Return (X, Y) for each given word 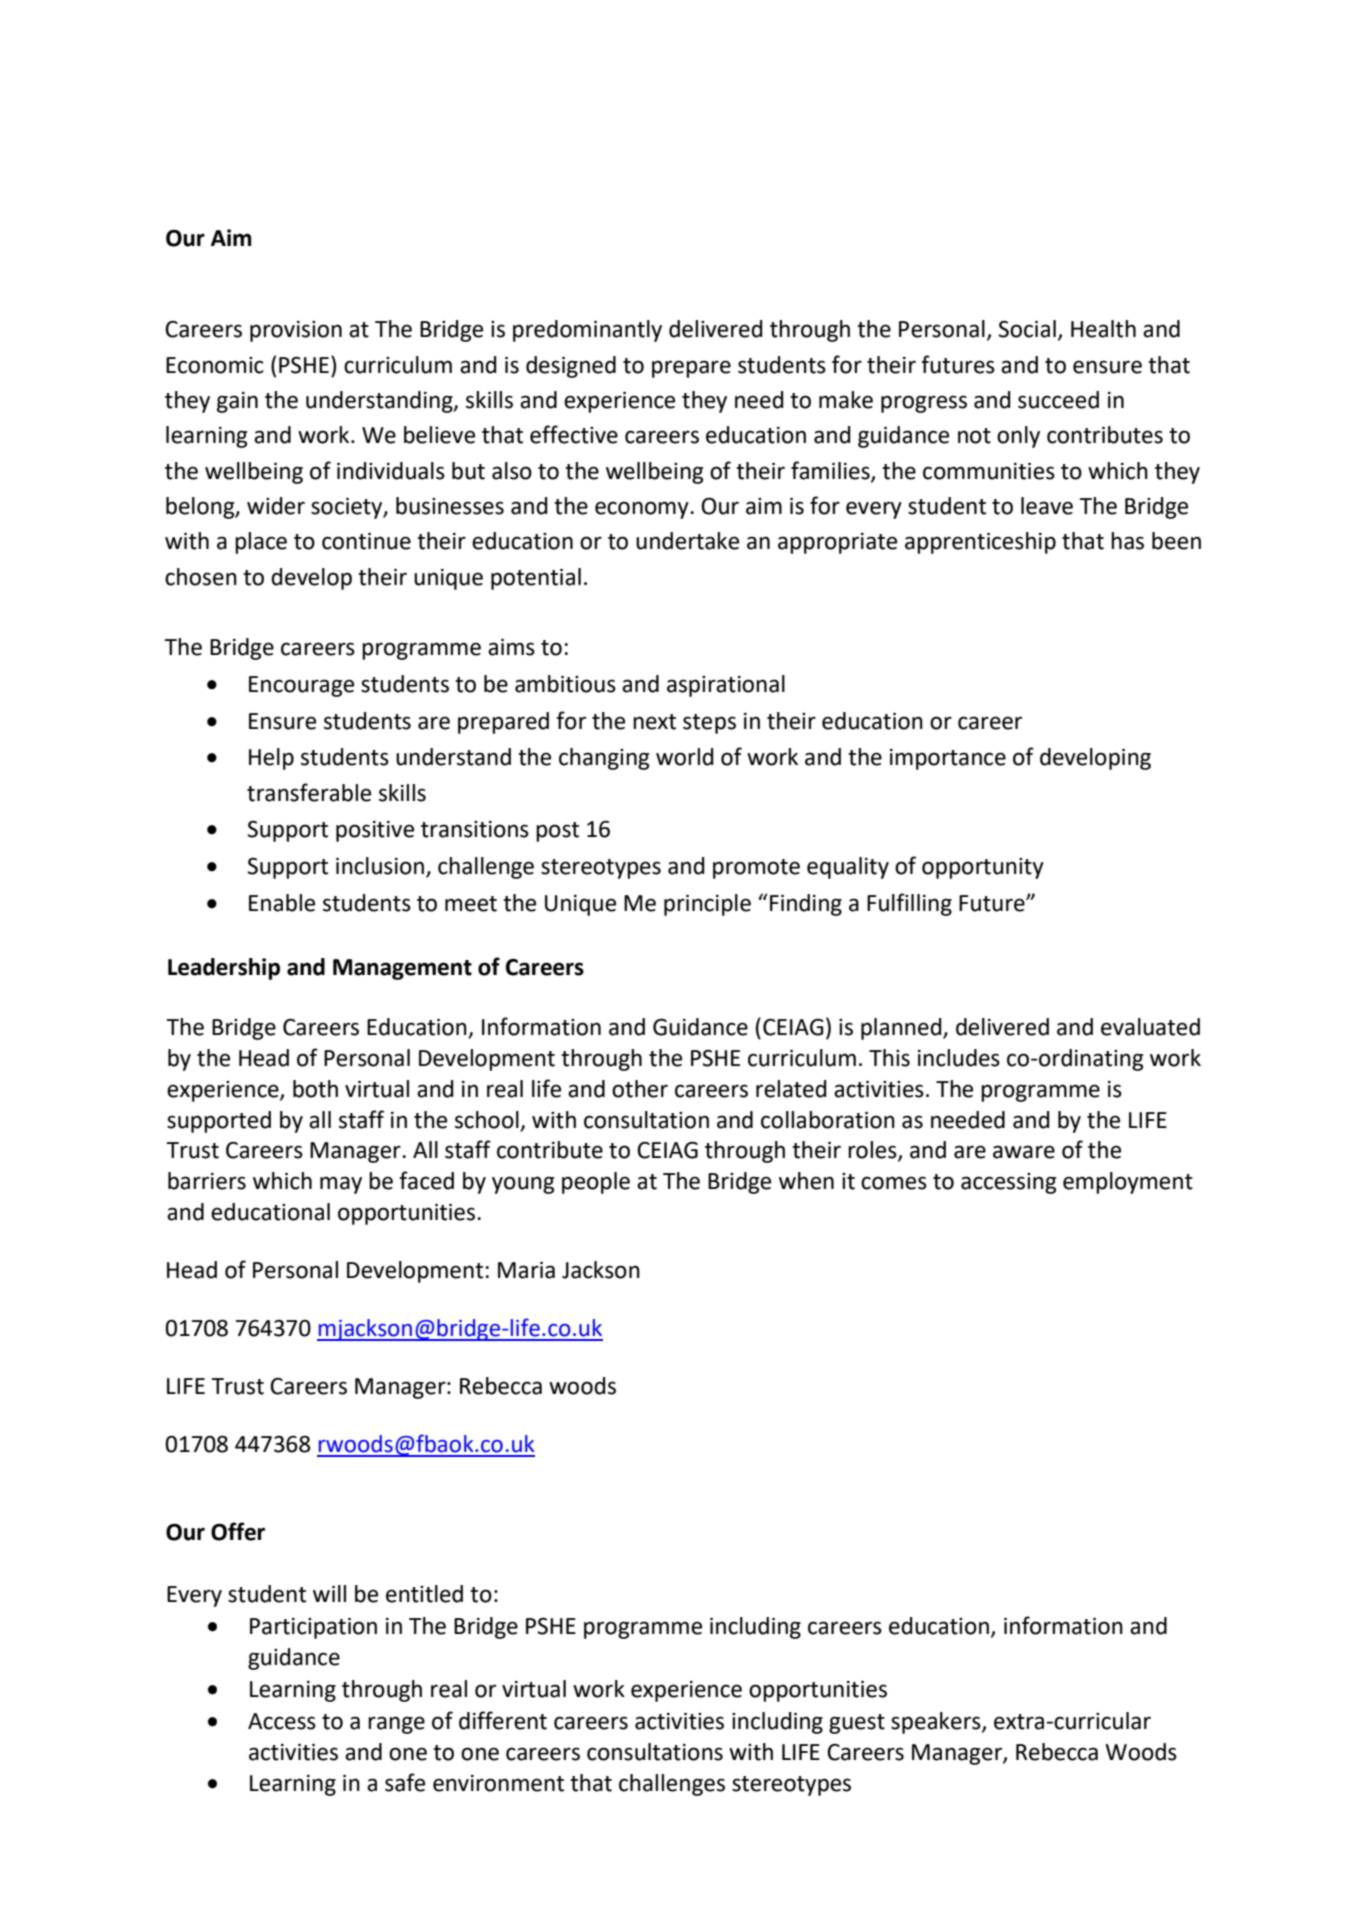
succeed (1058, 400)
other (640, 1089)
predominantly (587, 331)
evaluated (1150, 1027)
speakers (937, 1723)
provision (296, 331)
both (315, 1089)
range (396, 1725)
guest (857, 1724)
